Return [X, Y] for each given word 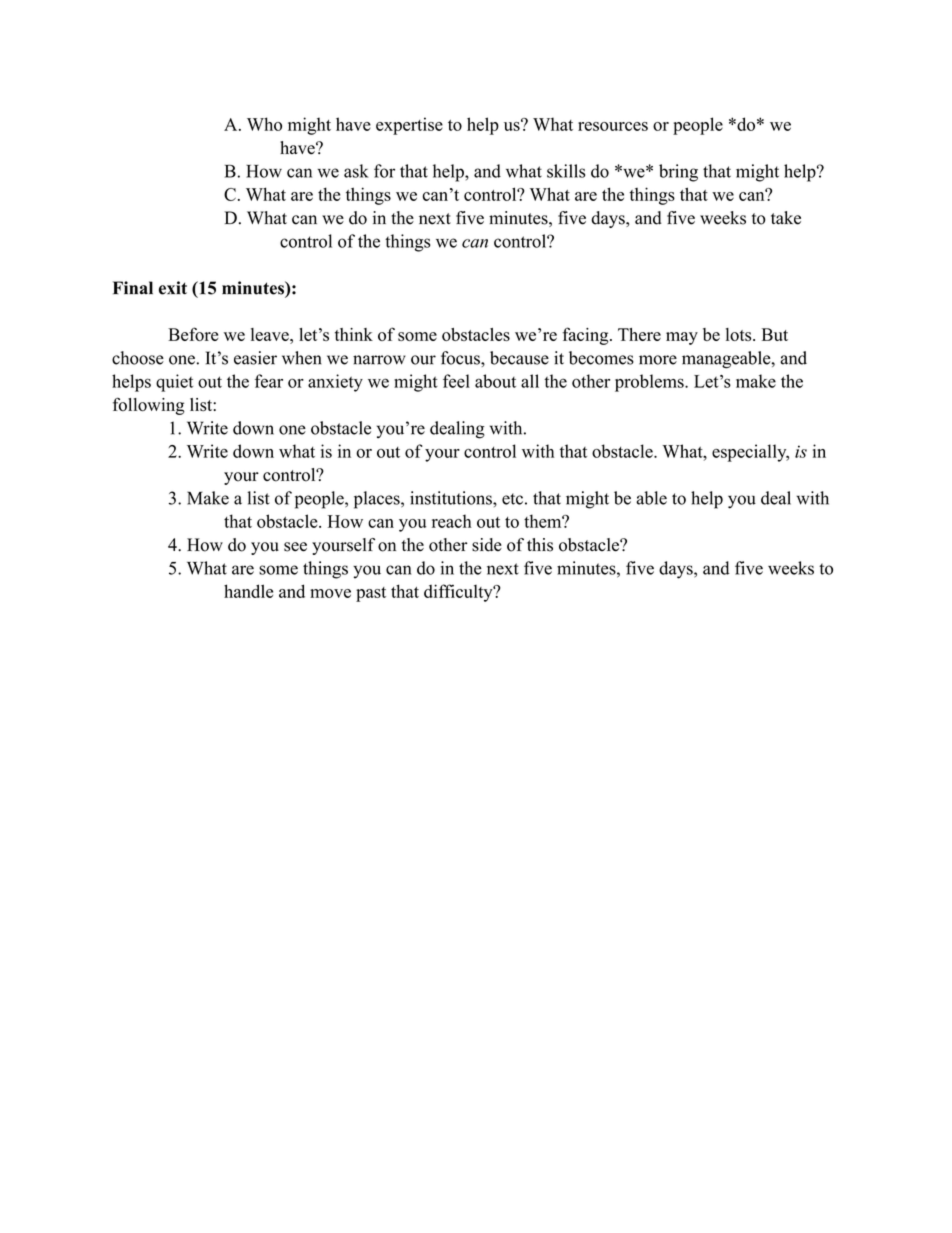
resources [613, 126]
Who [264, 124]
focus [461, 358]
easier [255, 358]
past [371, 594]
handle [248, 591]
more [658, 360]
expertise [409, 126]
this [540, 545]
